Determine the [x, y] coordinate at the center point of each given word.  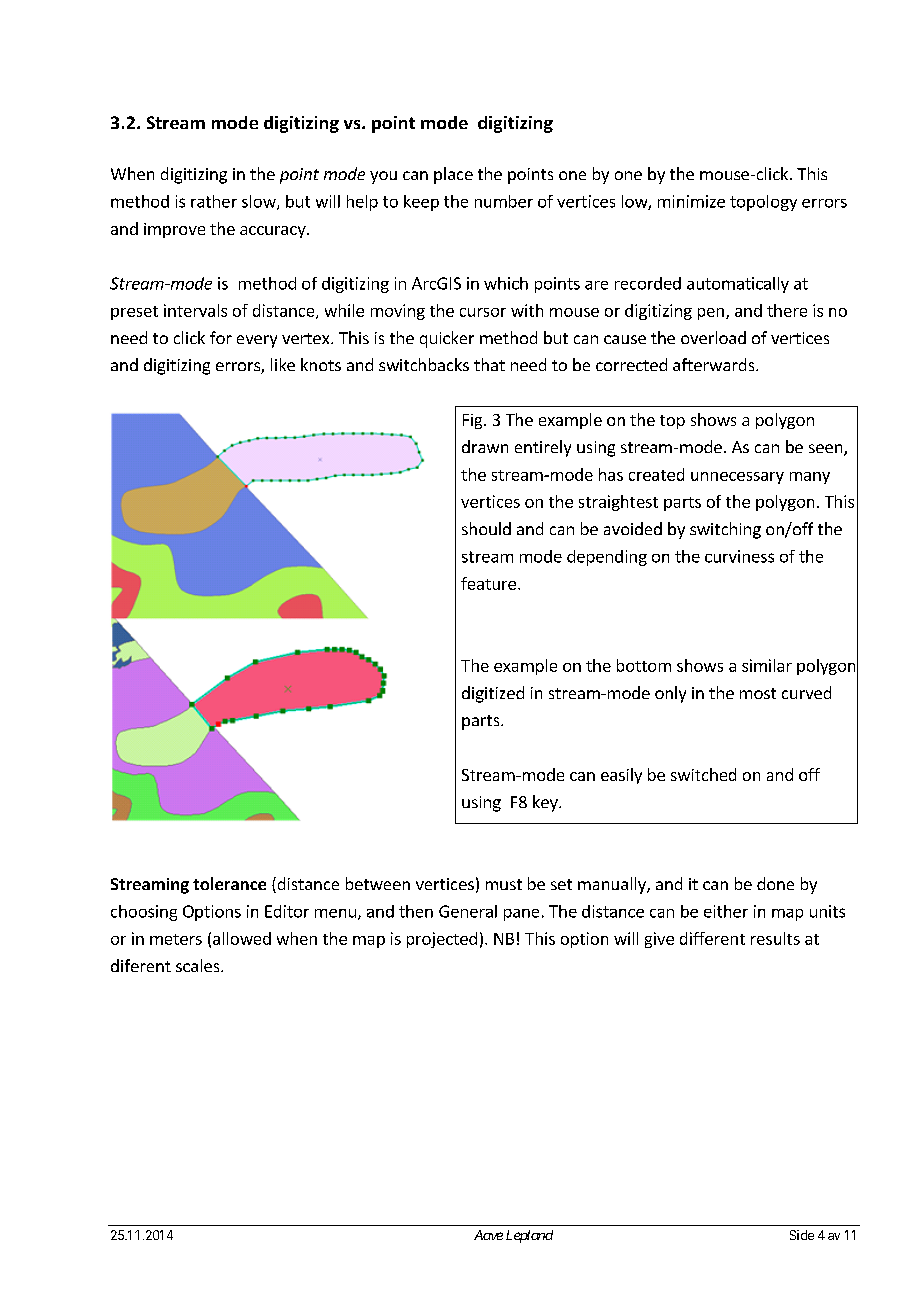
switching [725, 530]
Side [802, 1235]
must [504, 884]
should [486, 528]
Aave [488, 1235]
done [775, 883]
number [504, 201]
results [775, 938]
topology [763, 203]
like [283, 364]
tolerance [229, 883]
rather [214, 201]
